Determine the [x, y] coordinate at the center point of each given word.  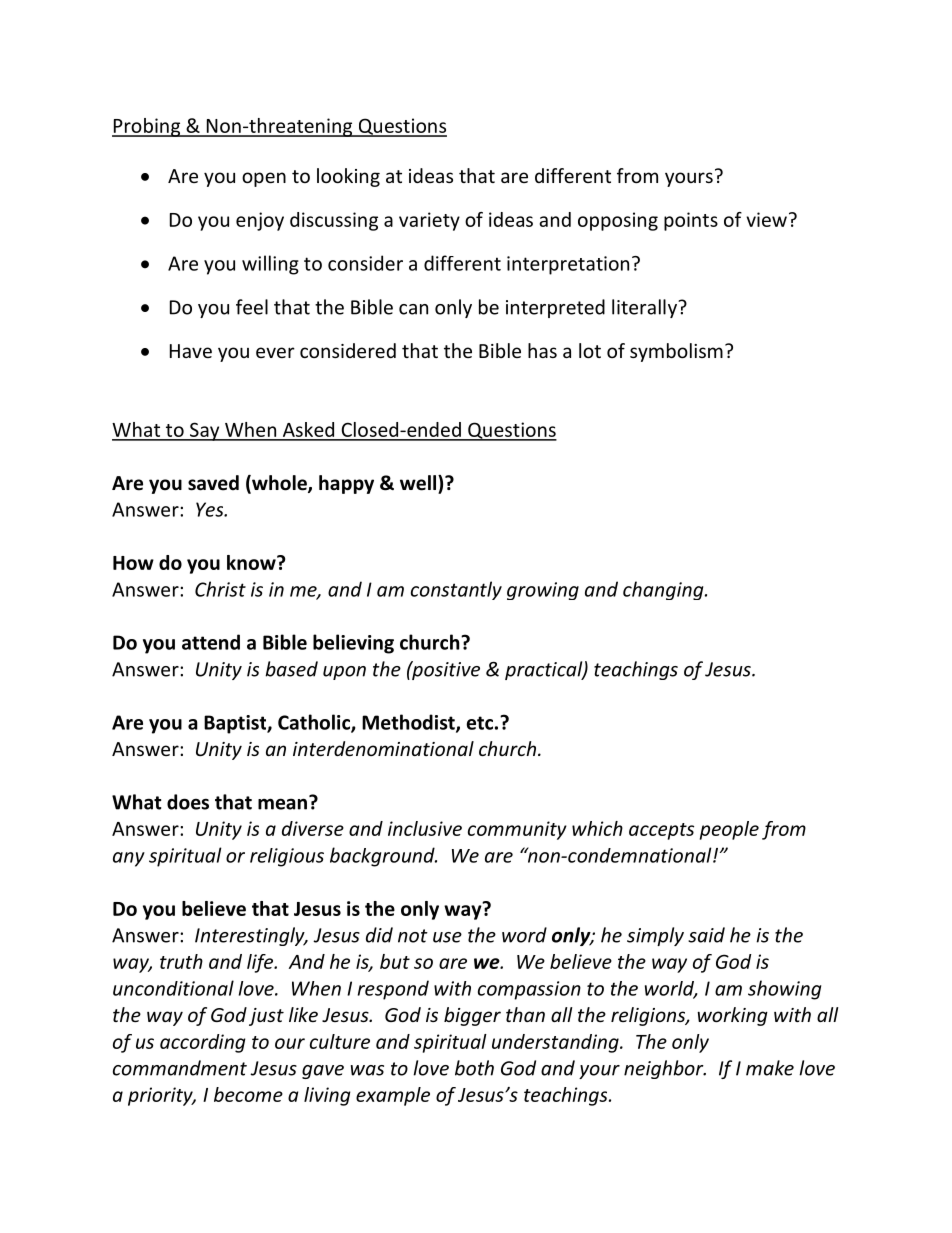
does [188, 802]
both [474, 1068]
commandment [180, 1068]
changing [664, 590]
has [542, 350]
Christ [220, 589]
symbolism [676, 352]
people [729, 830]
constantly [456, 590]
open [264, 179]
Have [191, 351]
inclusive [425, 828]
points [691, 221]
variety [429, 221]
